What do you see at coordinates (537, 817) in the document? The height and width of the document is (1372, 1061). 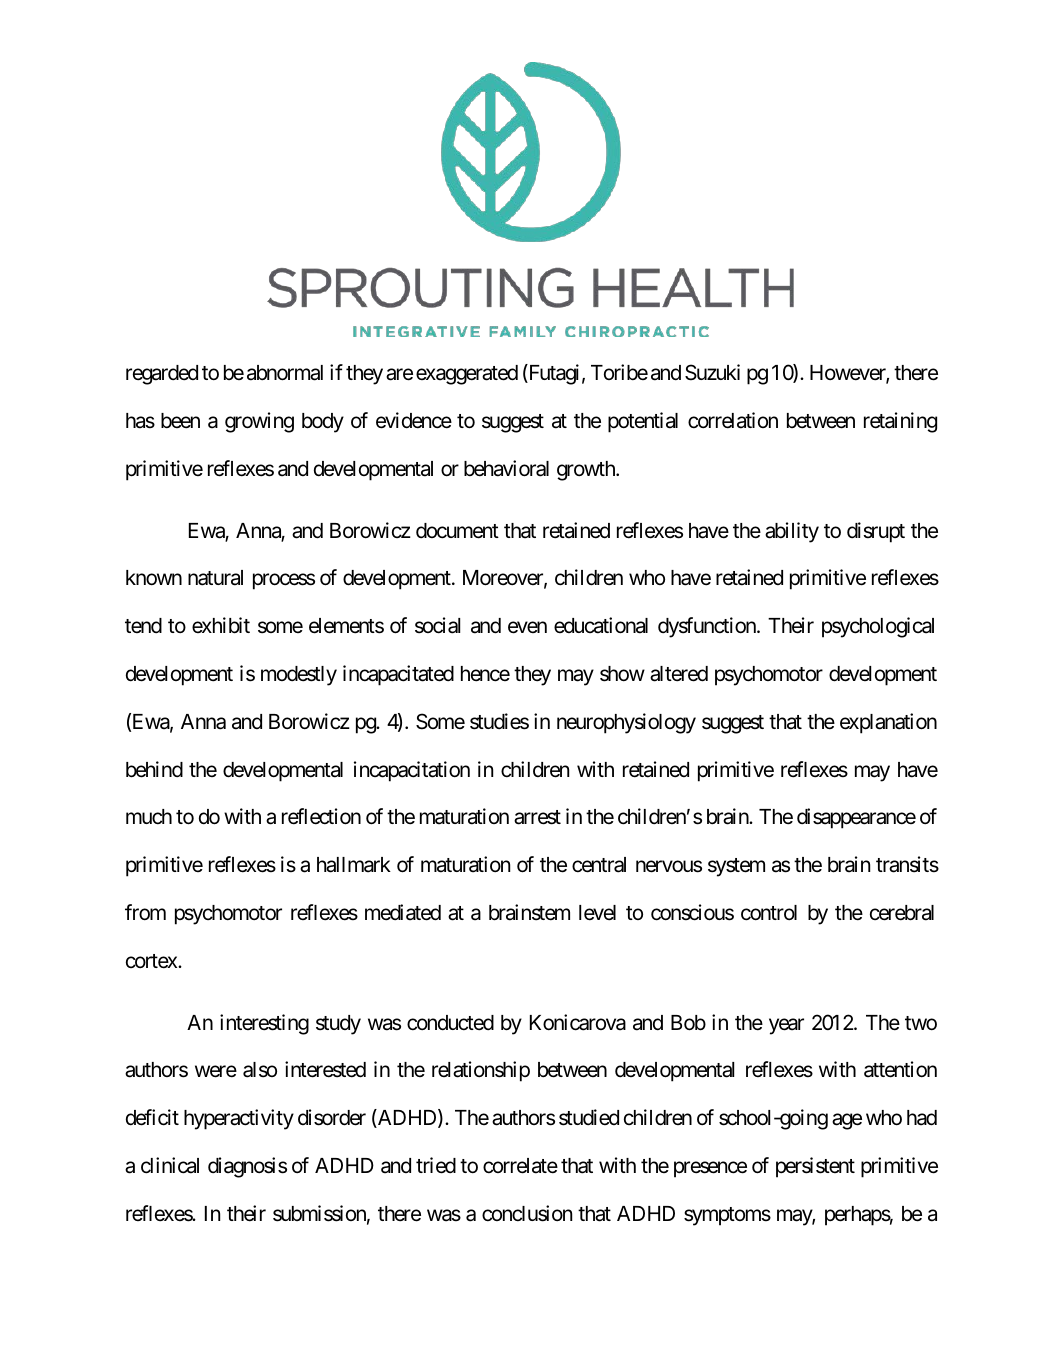 I see `arrest` at bounding box center [537, 817].
